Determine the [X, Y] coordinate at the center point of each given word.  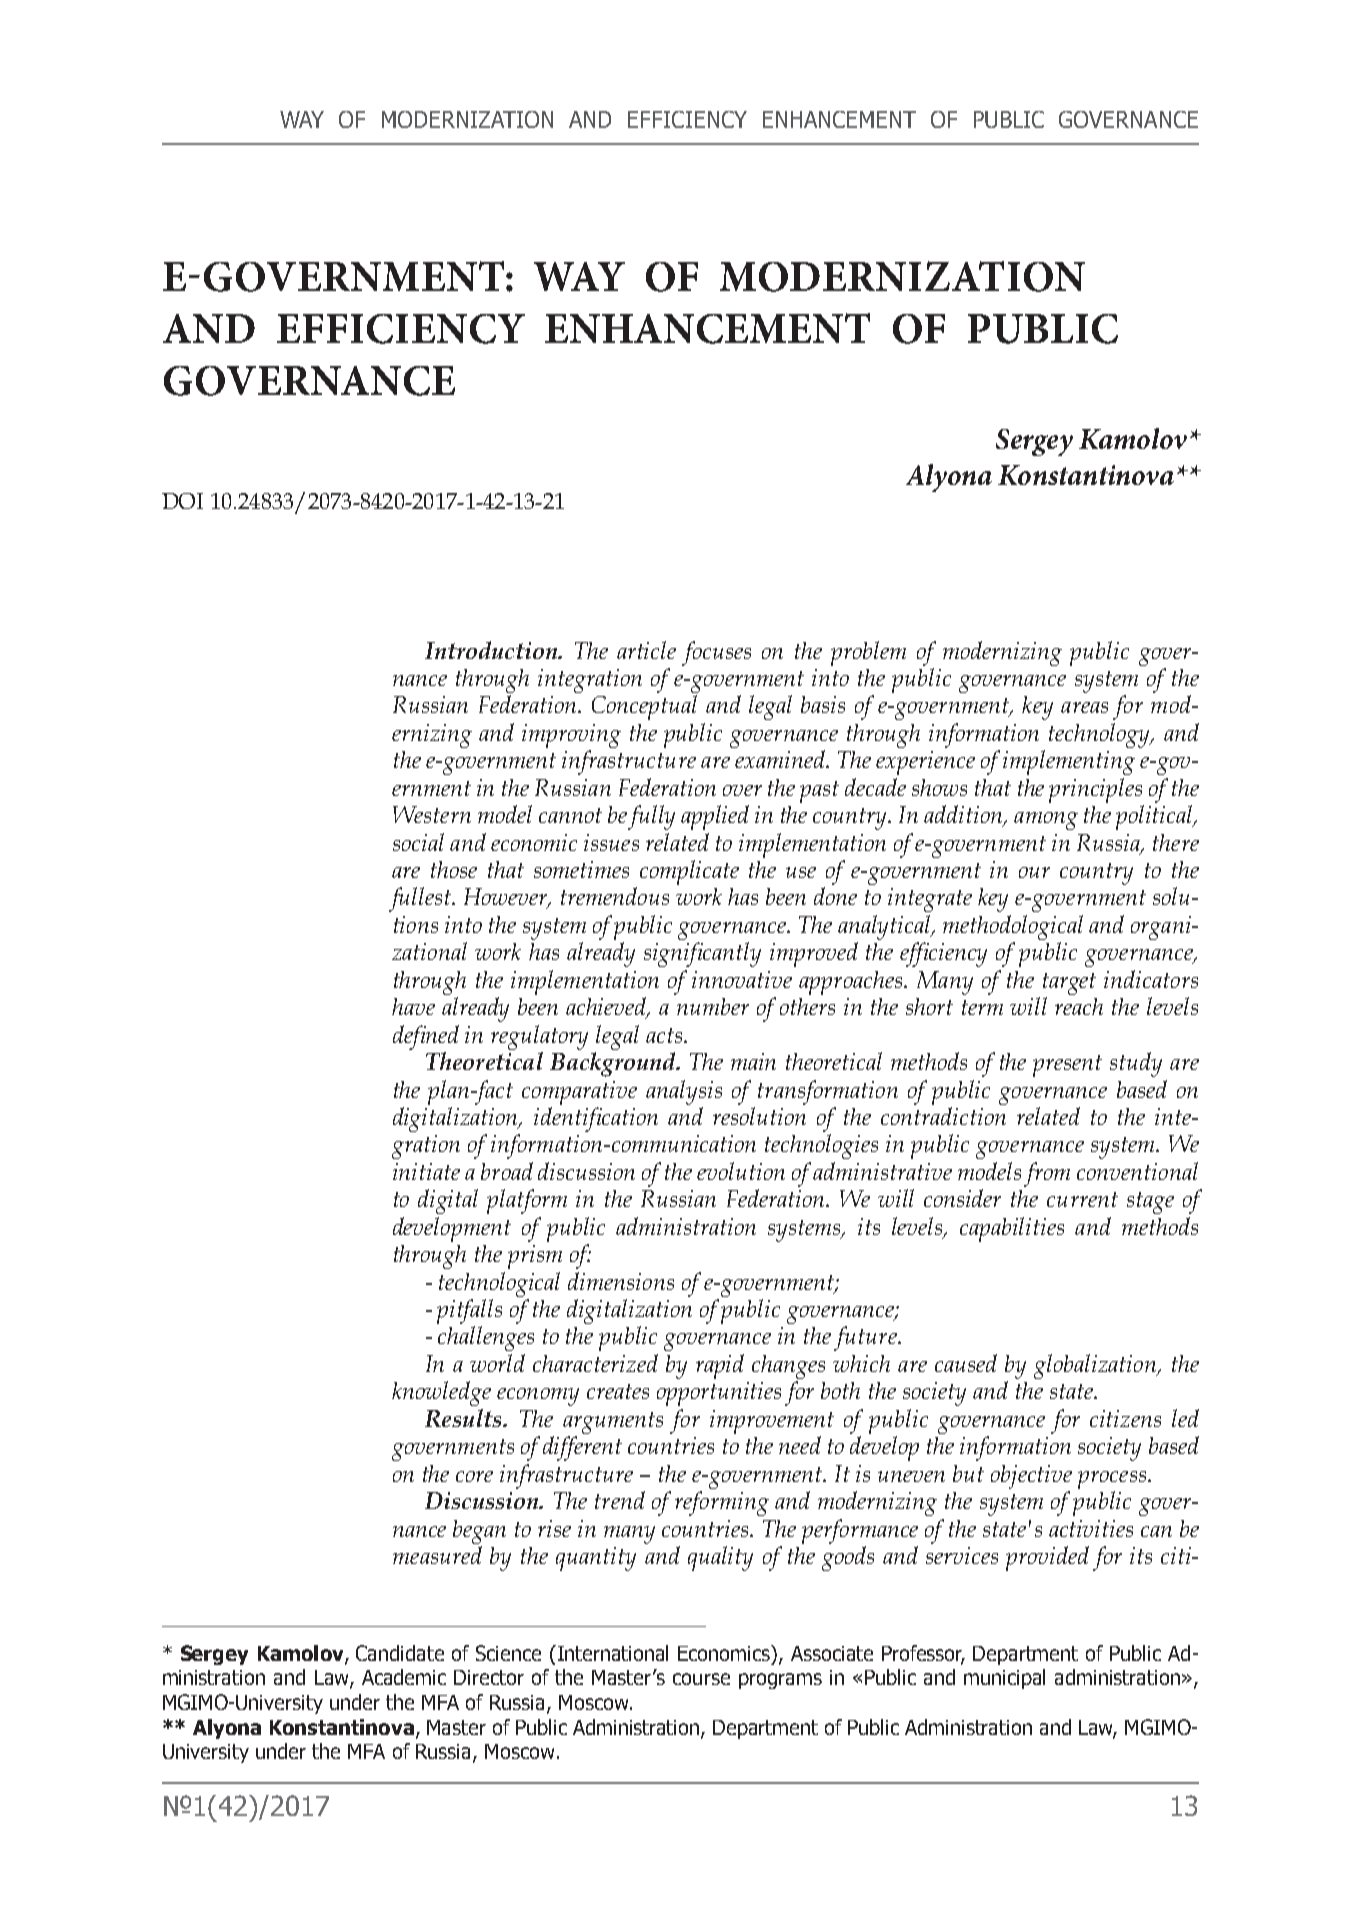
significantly [702, 954]
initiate [426, 1171]
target [1069, 984]
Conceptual [644, 707]
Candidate [400, 1653]
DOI [182, 501]
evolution [741, 1171]
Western [432, 814]
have [413, 1006]
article [646, 650]
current [1082, 1199]
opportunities [719, 1394]
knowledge [441, 1393]
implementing [1069, 762]
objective [1031, 1477]
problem [868, 653]
